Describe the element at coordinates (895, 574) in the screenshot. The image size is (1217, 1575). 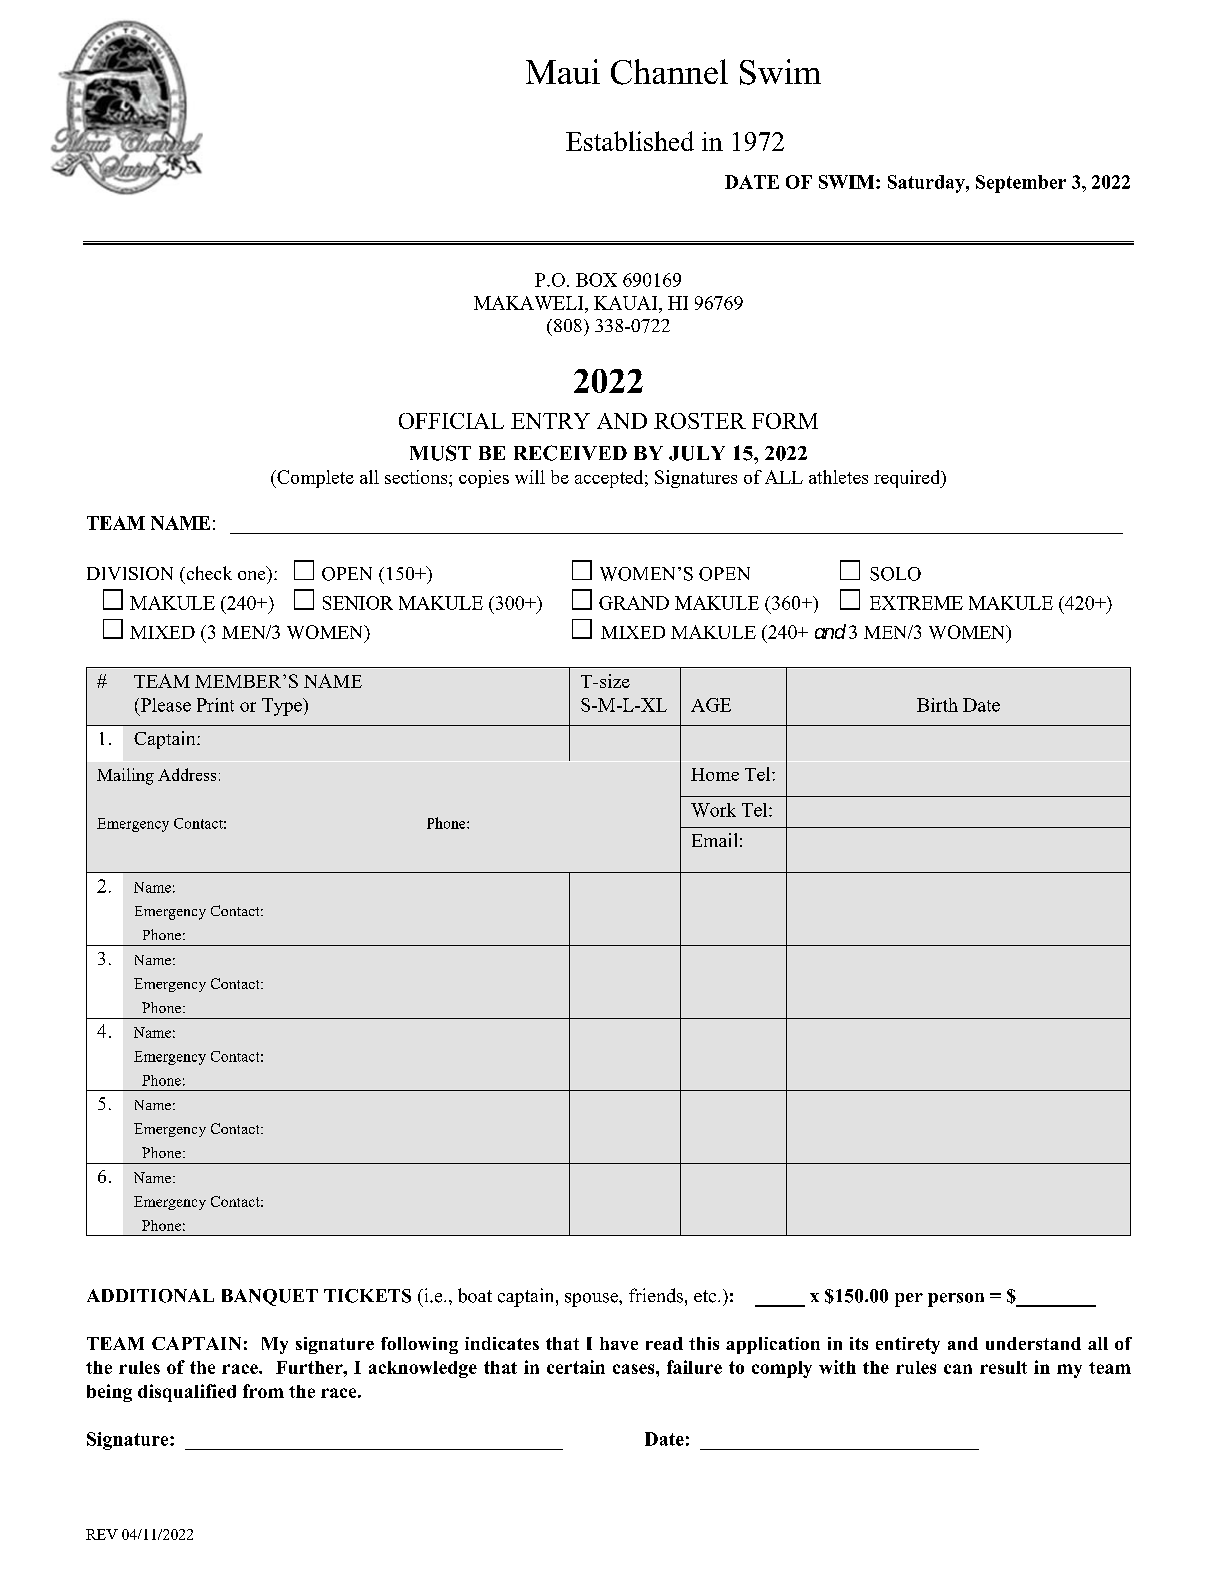
I see `SOLO` at that location.
